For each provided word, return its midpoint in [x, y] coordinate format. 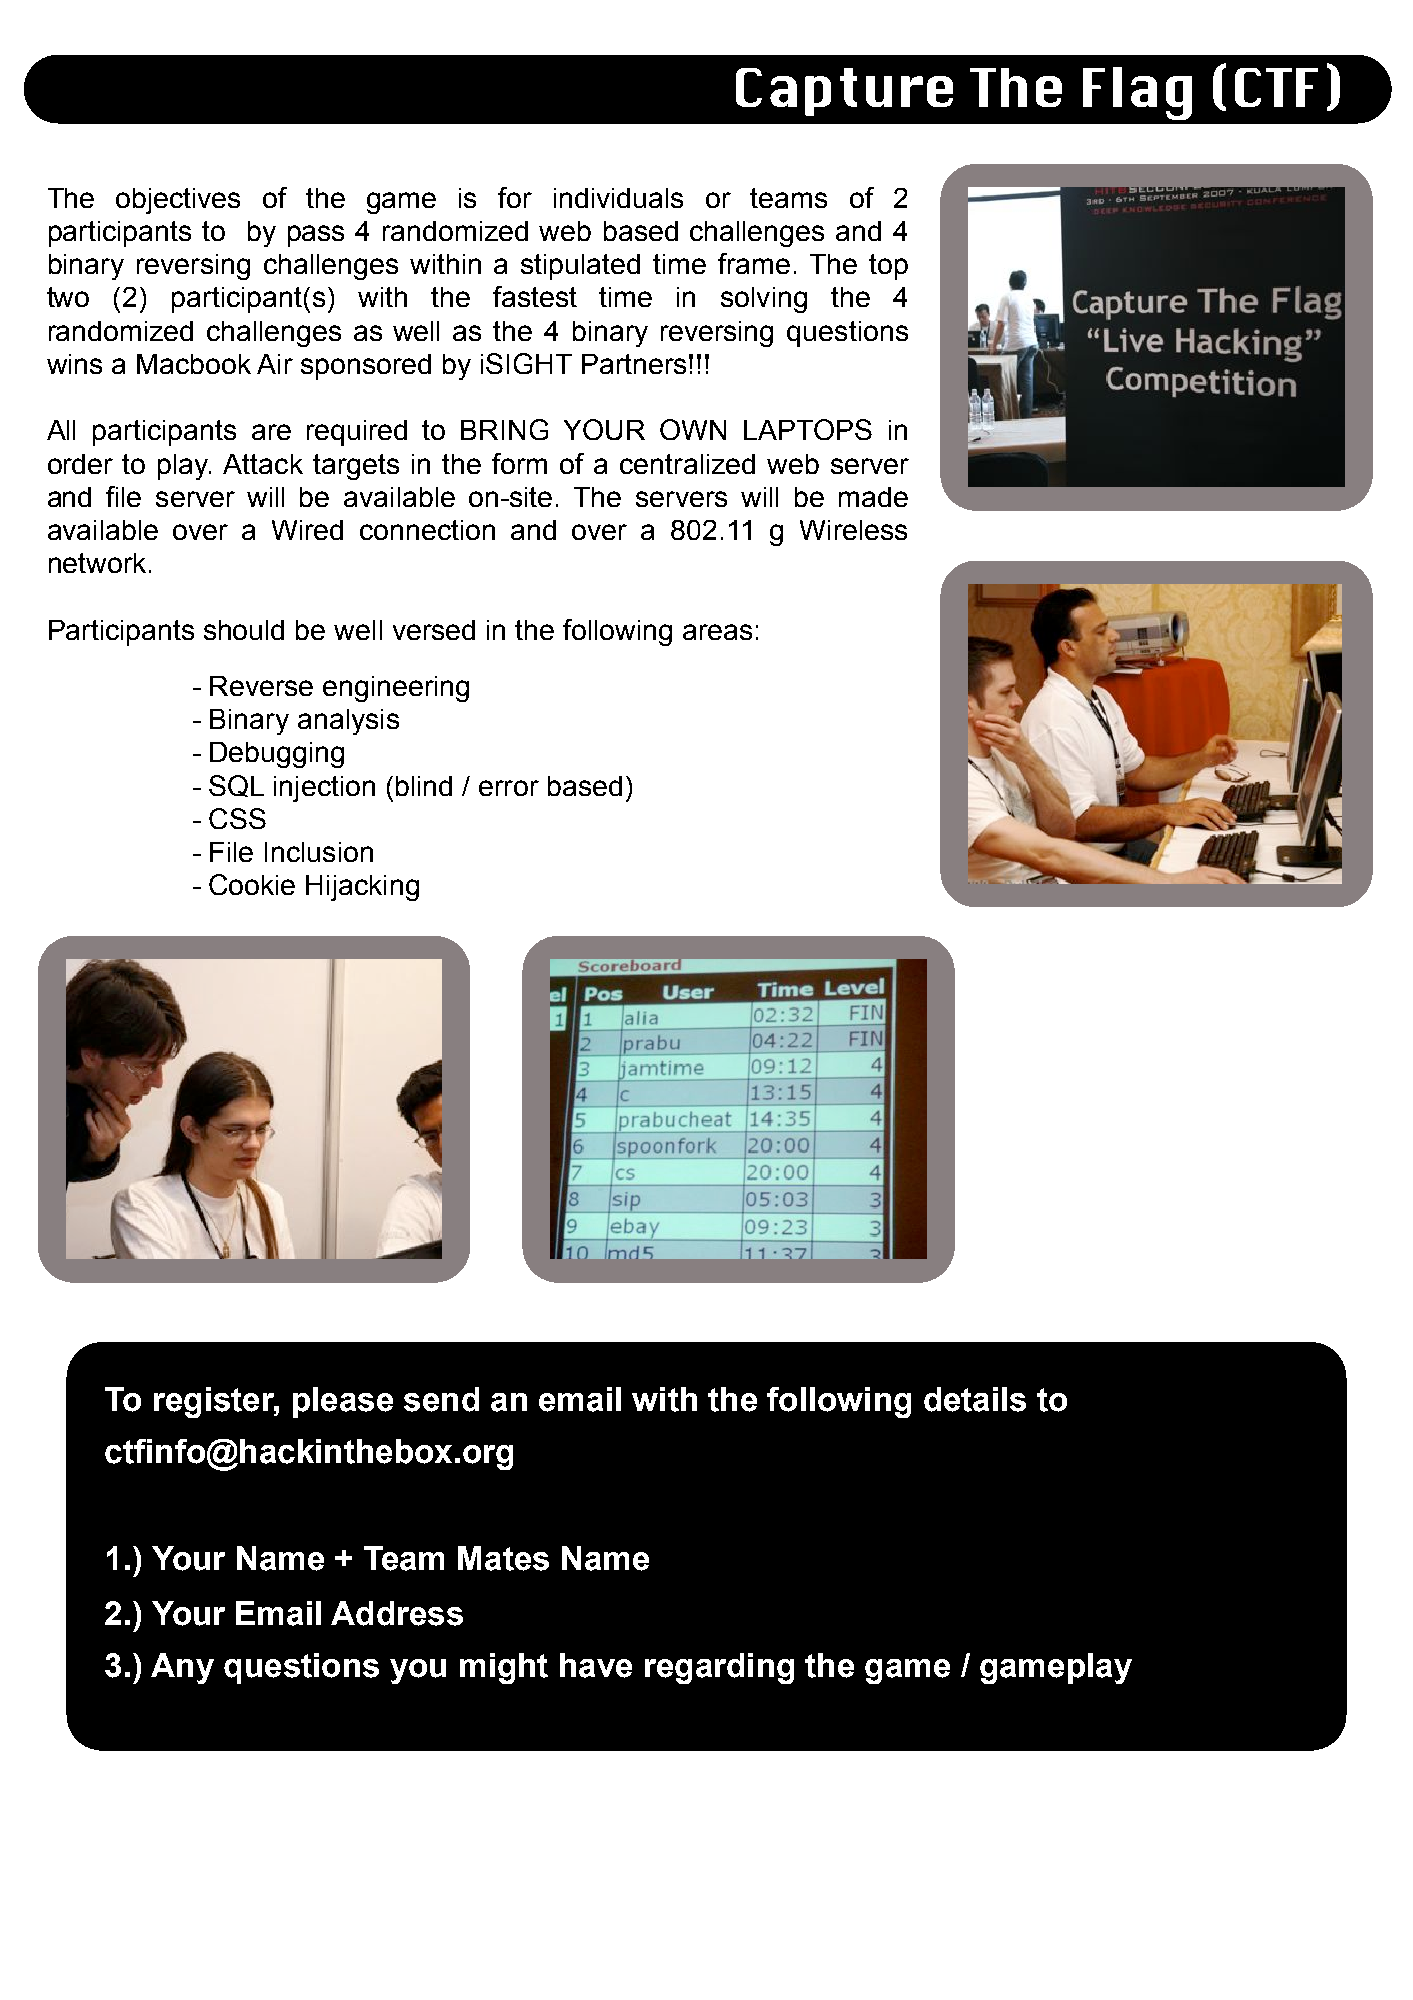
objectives [178, 201]
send [441, 1399]
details [975, 1399]
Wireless [853, 530]
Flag [1137, 93]
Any [182, 1668]
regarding [719, 1668]
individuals [618, 198]
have [596, 1665]
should [244, 630]
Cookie [252, 884]
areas [717, 632]
